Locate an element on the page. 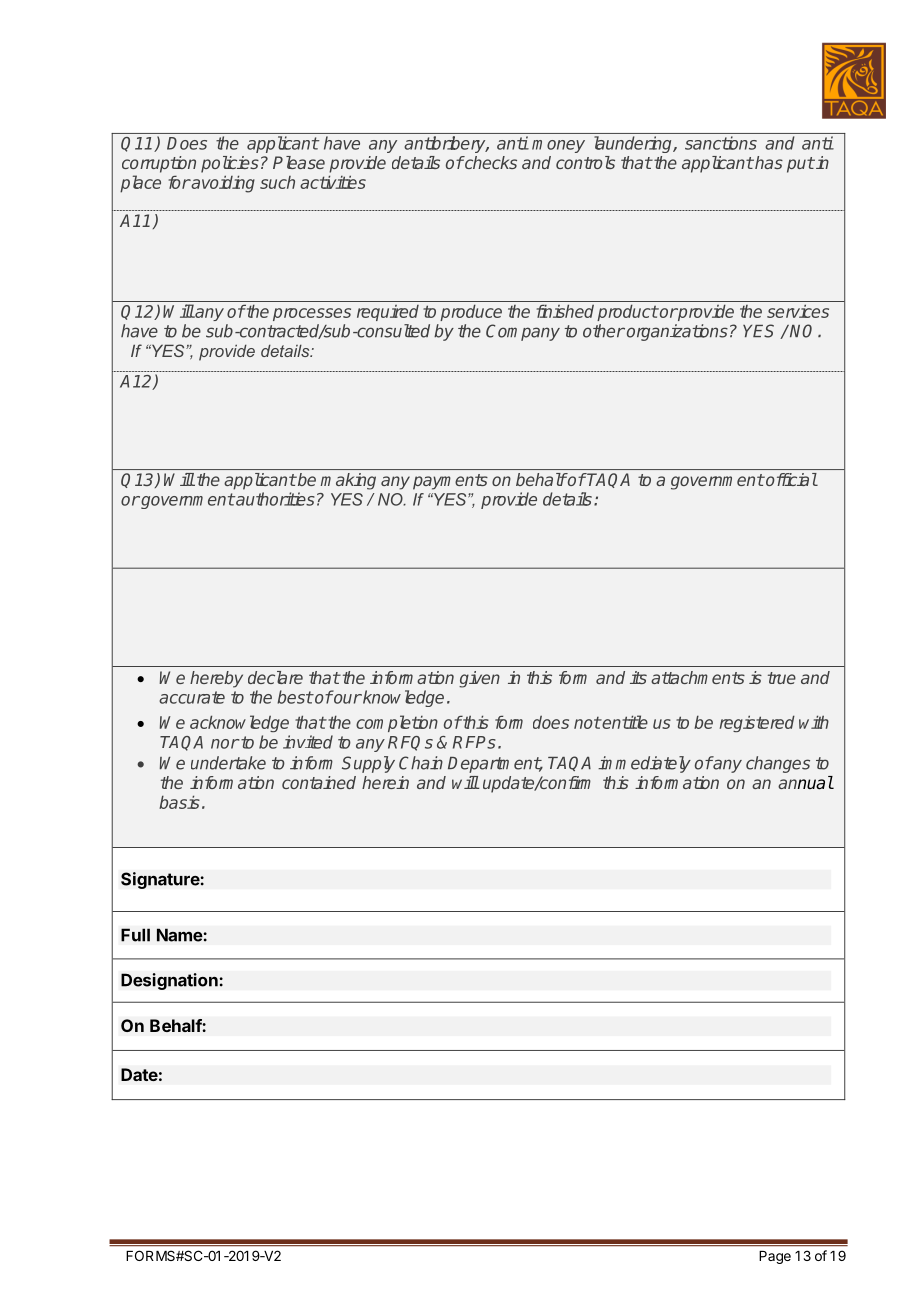  official is located at coordinates (790, 479).
